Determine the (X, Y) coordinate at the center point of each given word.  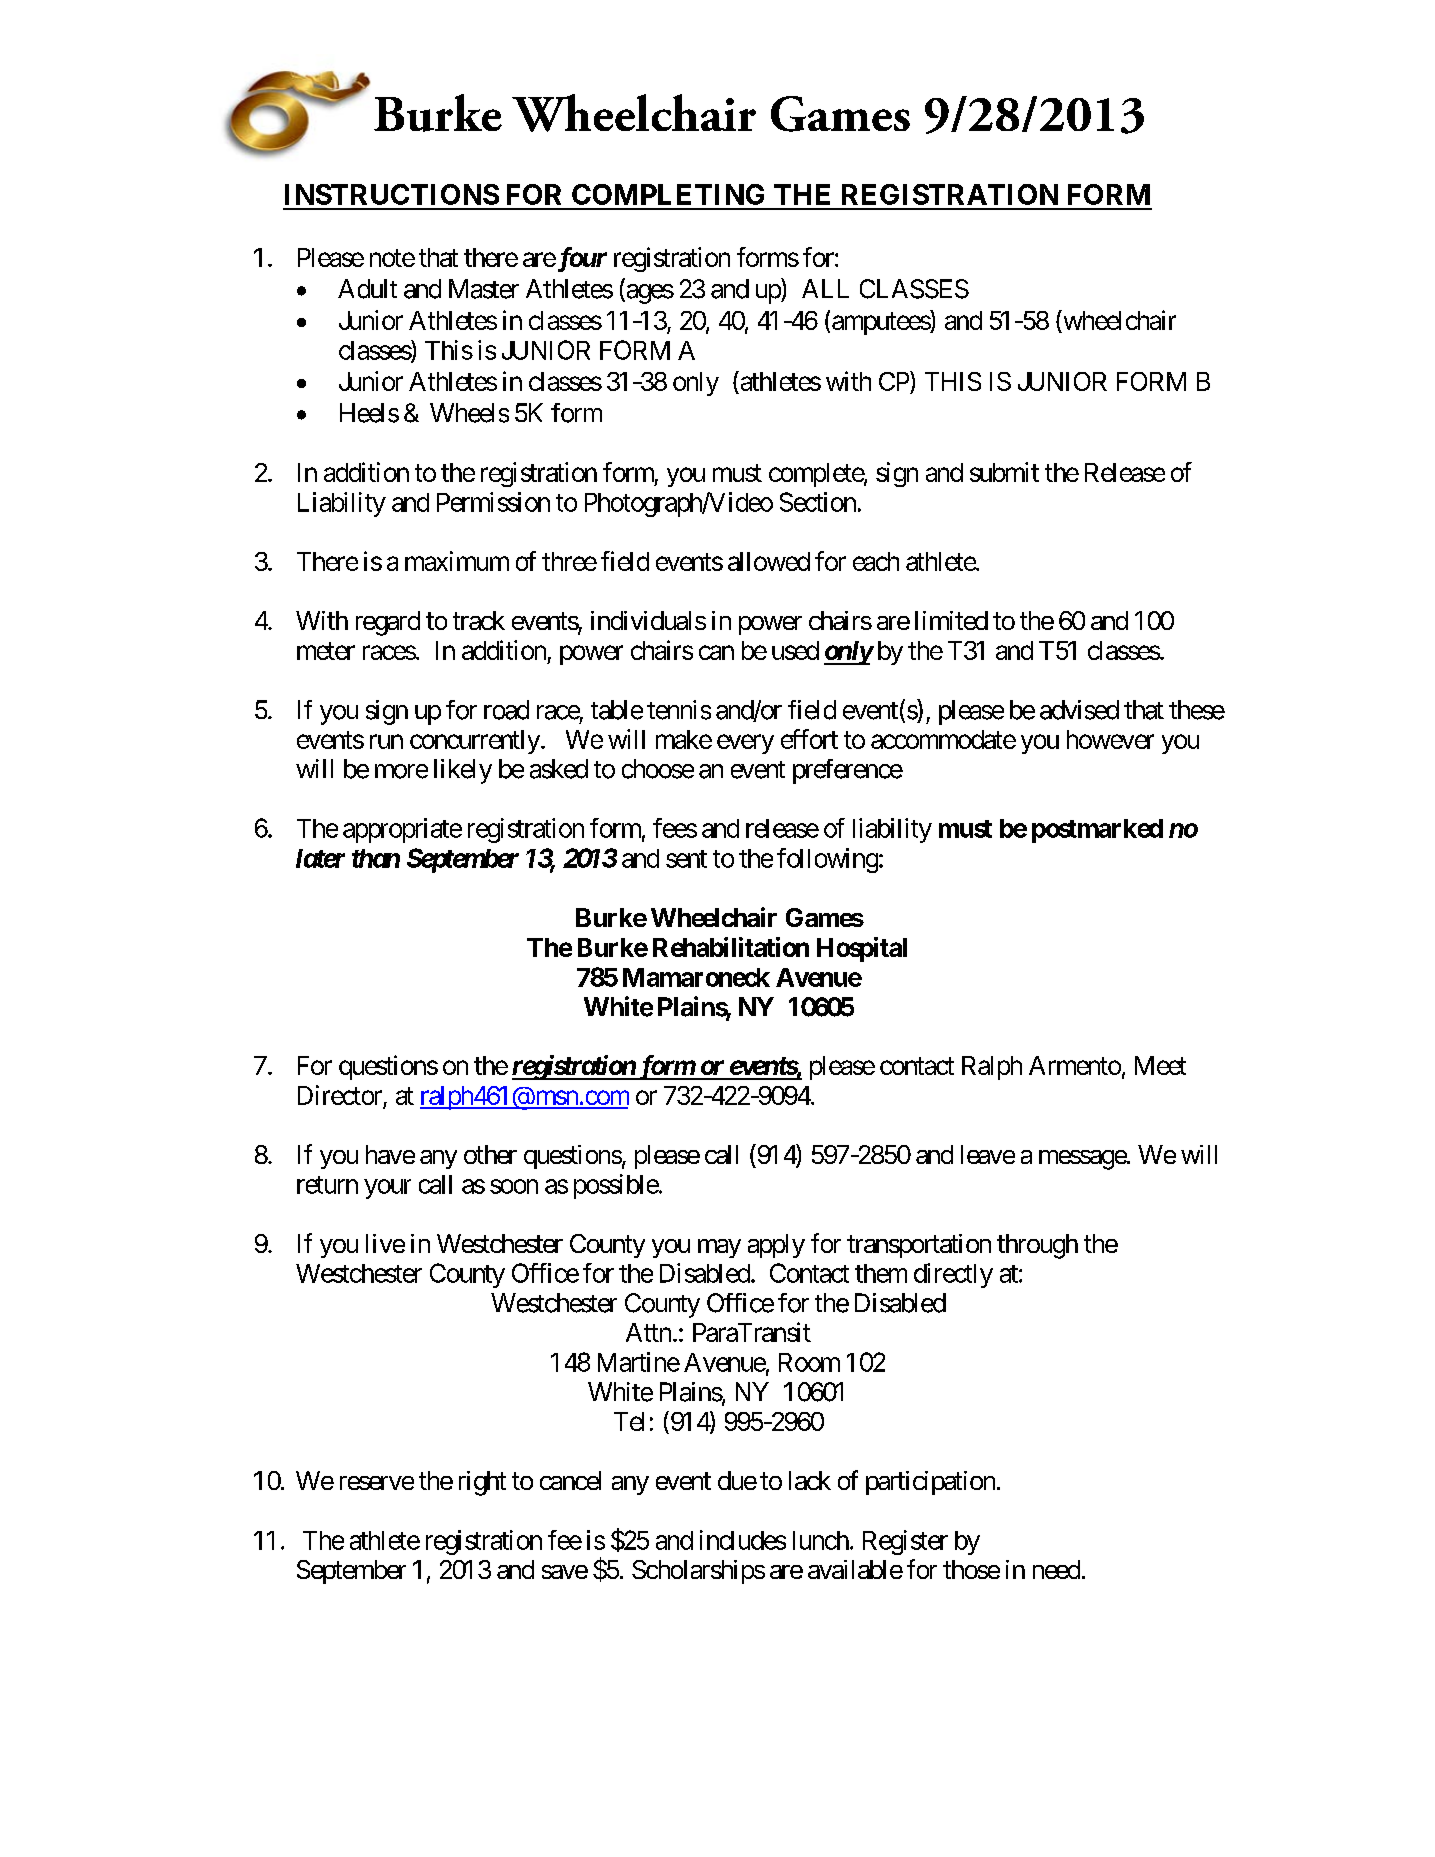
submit (1004, 472)
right (482, 1483)
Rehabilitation (731, 947)
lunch (821, 1540)
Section (818, 502)
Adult (367, 289)
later (320, 858)
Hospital (862, 949)
